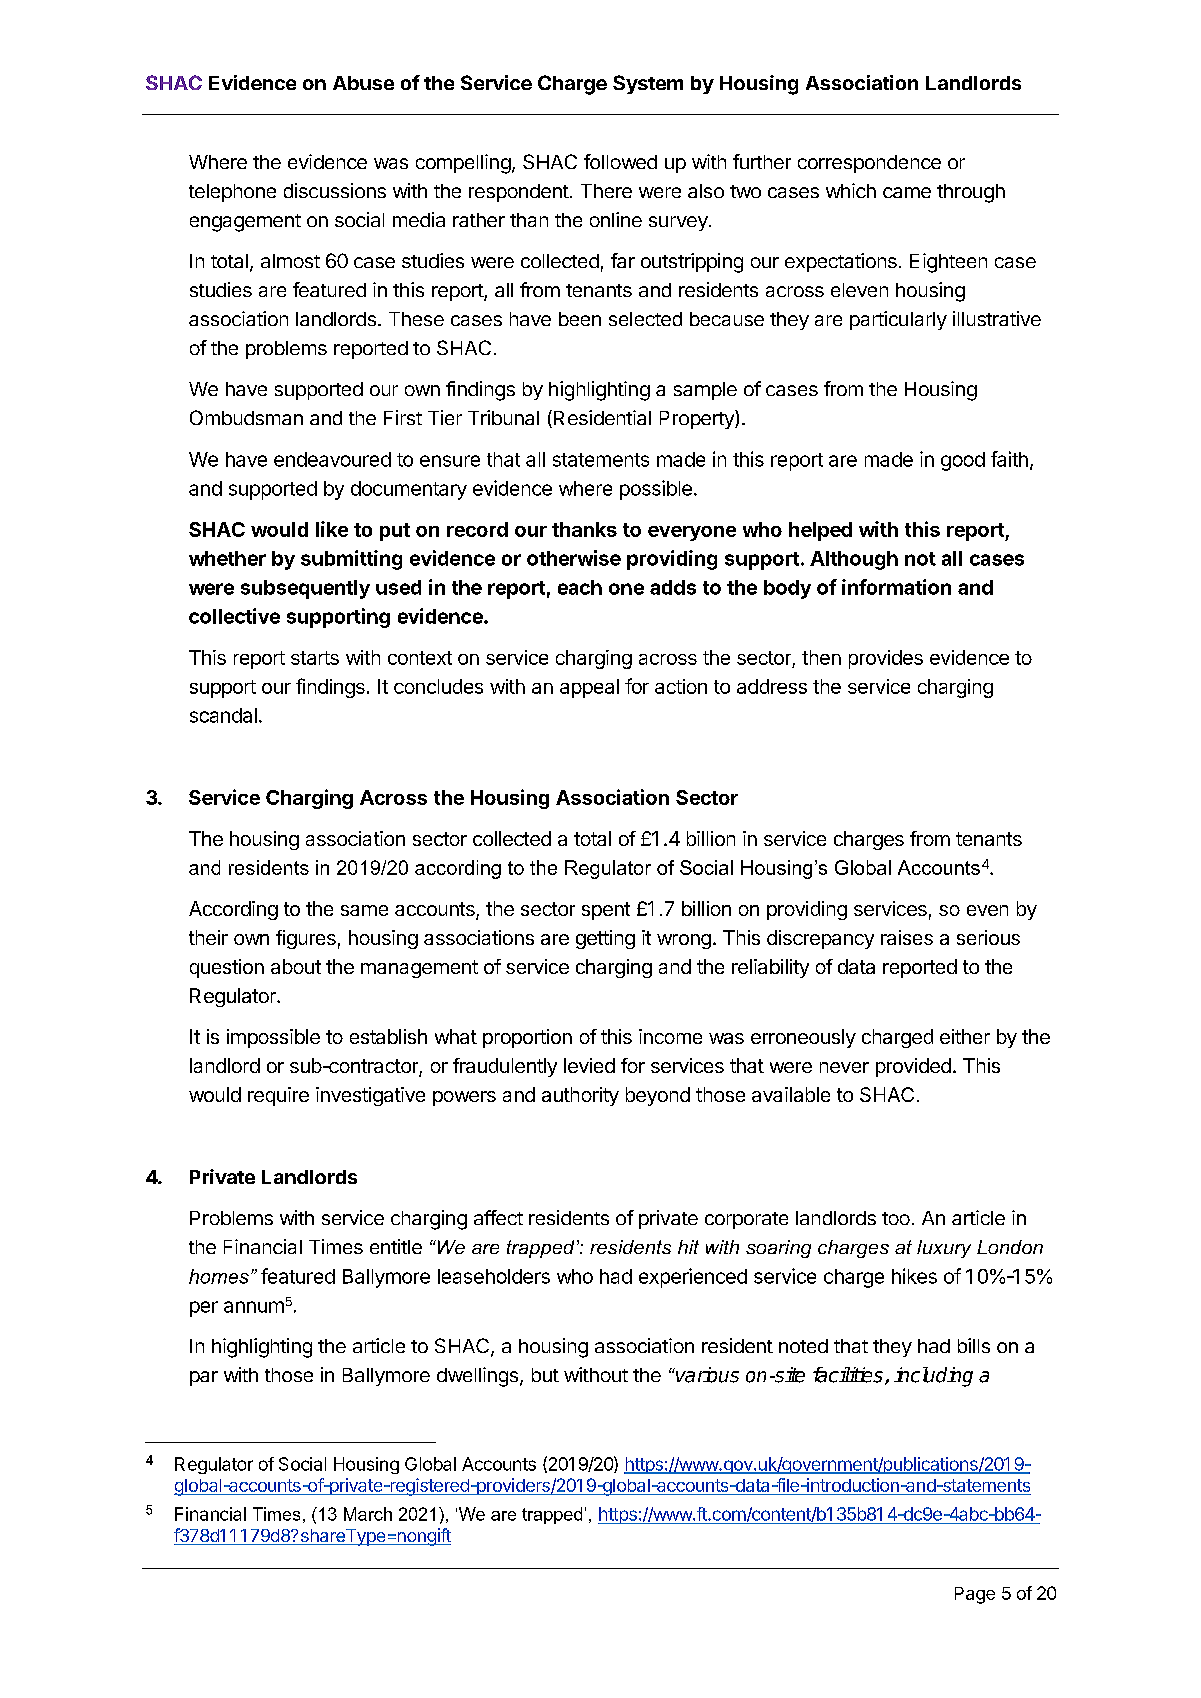 The height and width of the document is (1698, 1201). Describe the element at coordinates (335, 190) in the document. I see `discussions` at that location.
